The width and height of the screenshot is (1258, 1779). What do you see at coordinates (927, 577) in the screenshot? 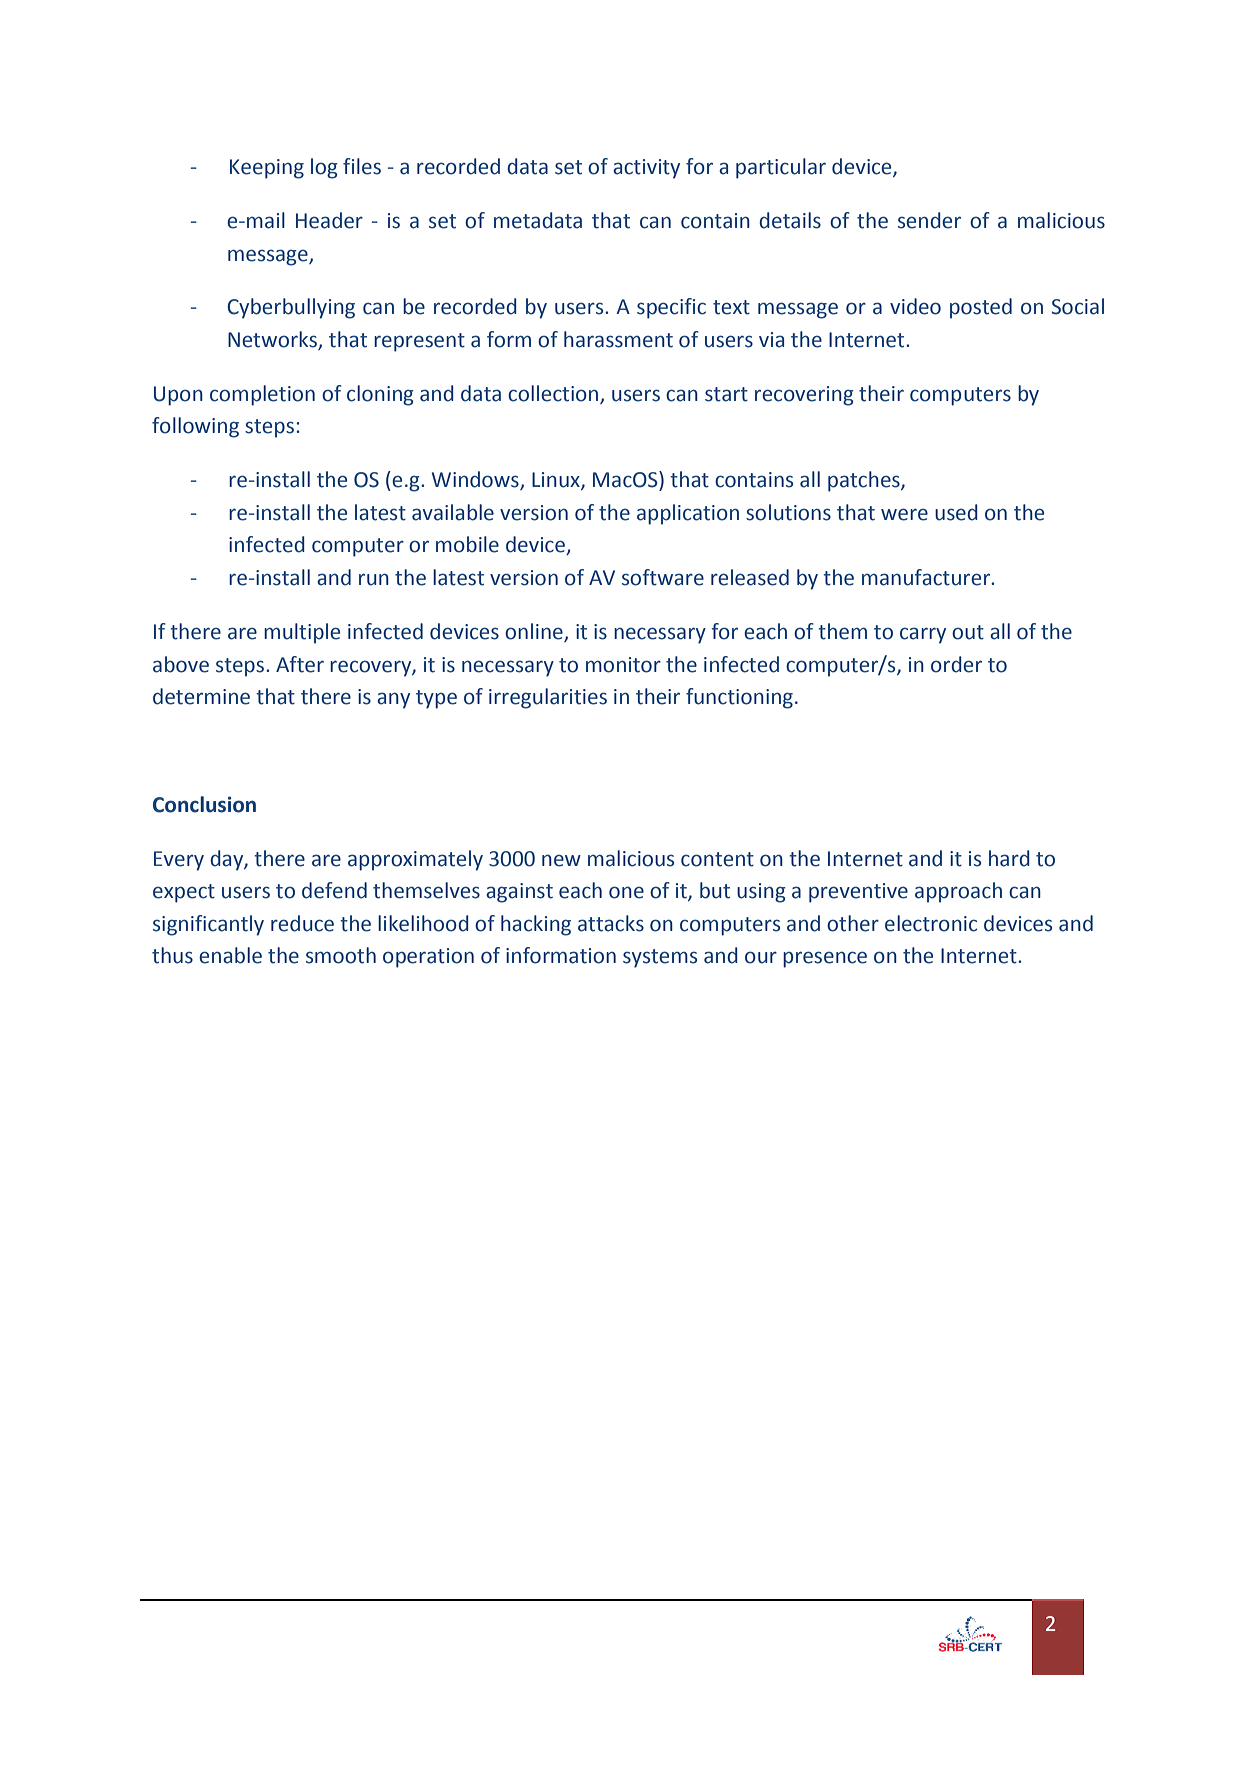
I see `manufacturer` at bounding box center [927, 577].
